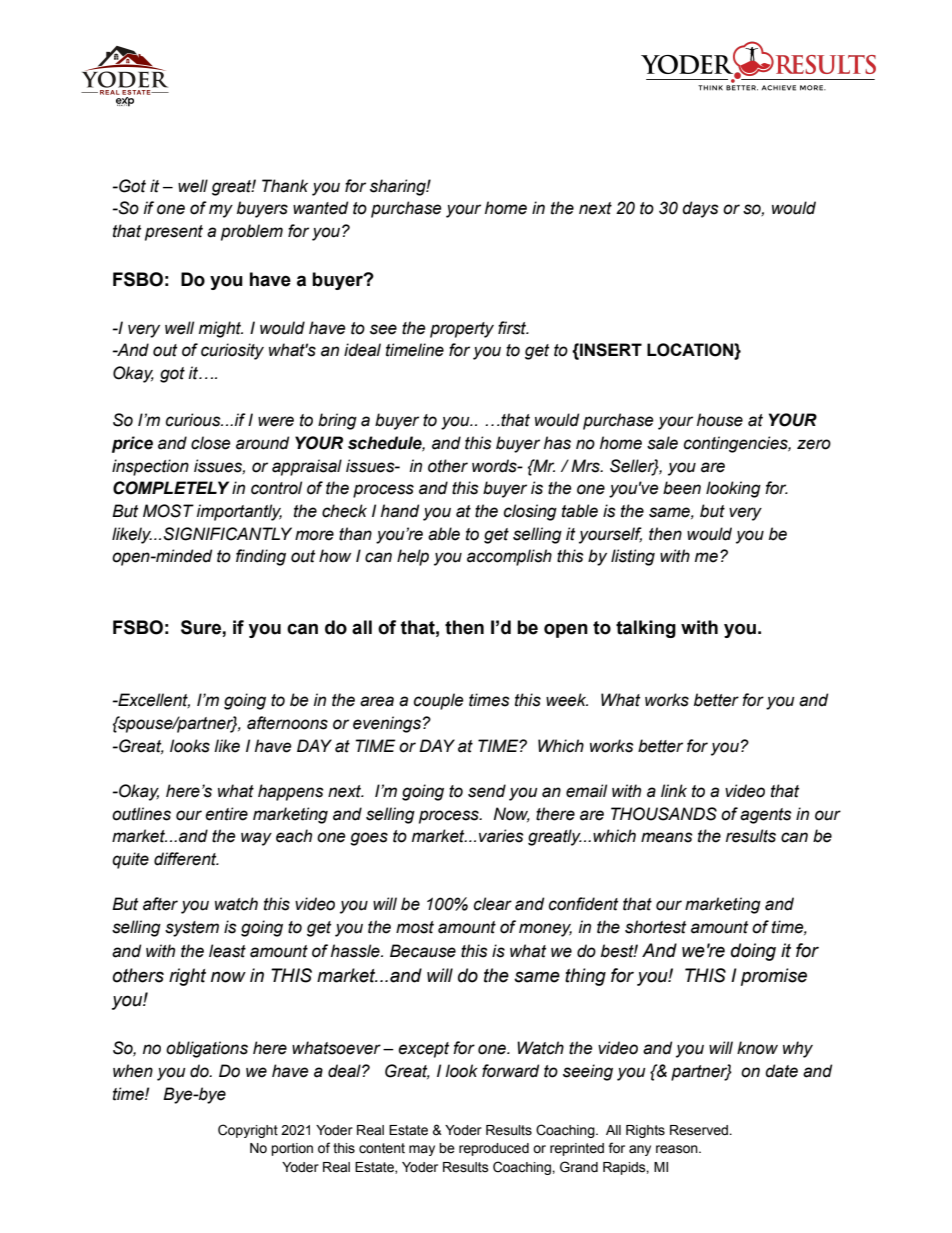 The width and height of the screenshot is (952, 1233). I want to click on area, so click(377, 701).
